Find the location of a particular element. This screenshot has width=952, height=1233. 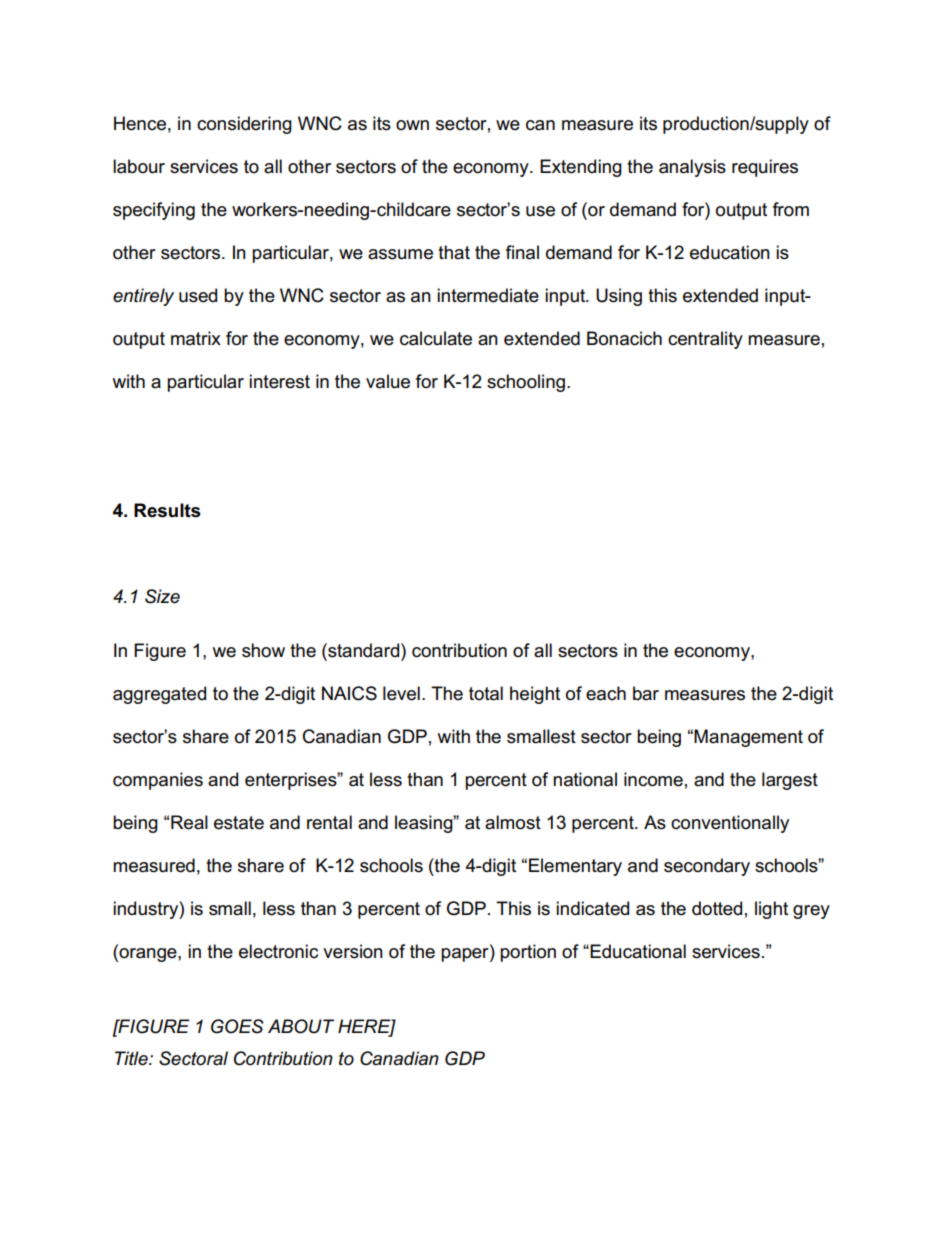

total is located at coordinates (486, 693).
